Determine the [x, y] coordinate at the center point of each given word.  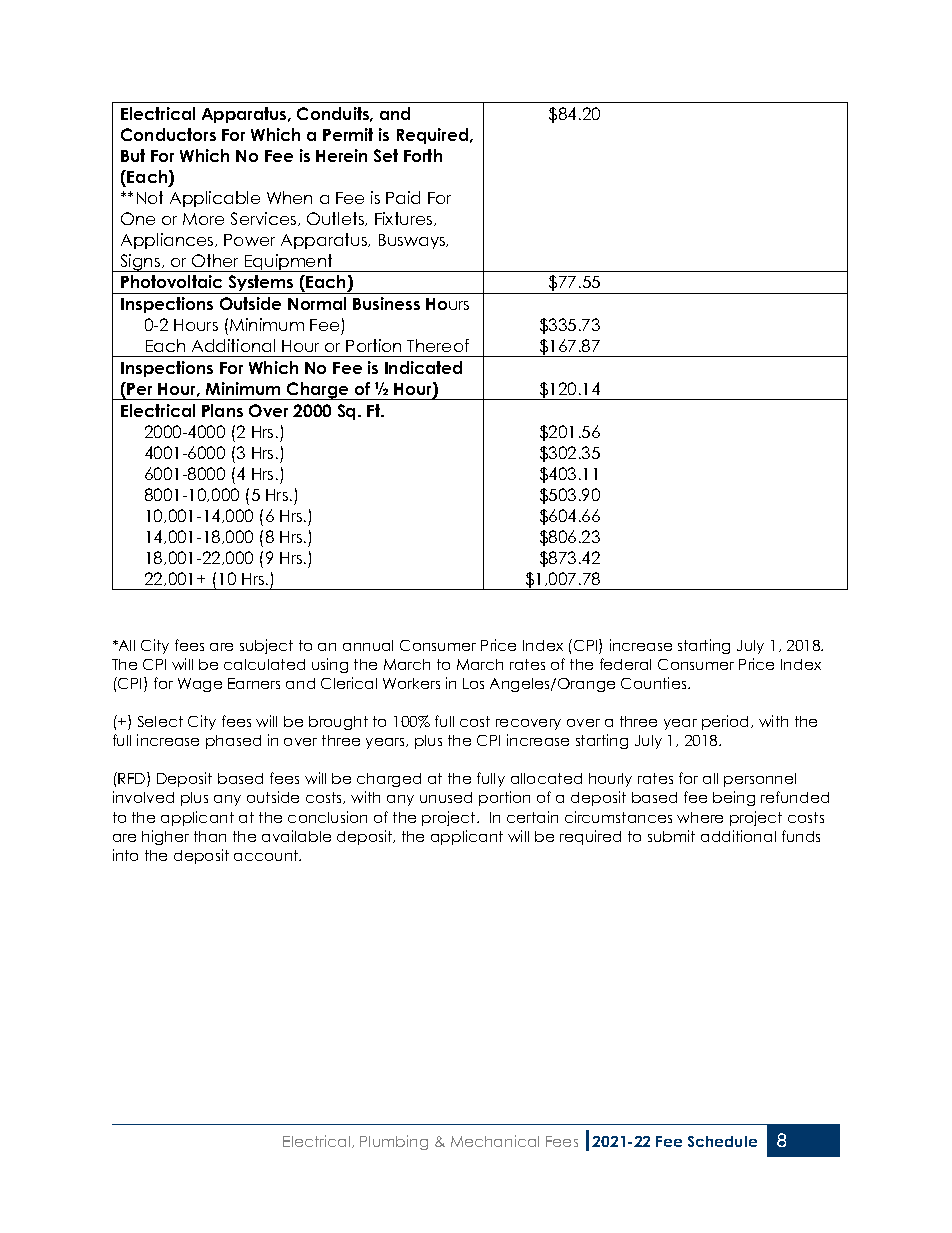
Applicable [215, 199]
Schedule [722, 1141]
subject [266, 646]
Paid [403, 197]
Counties [655, 683]
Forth [423, 155]
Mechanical [495, 1141]
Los [473, 683]
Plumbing [394, 1142]
